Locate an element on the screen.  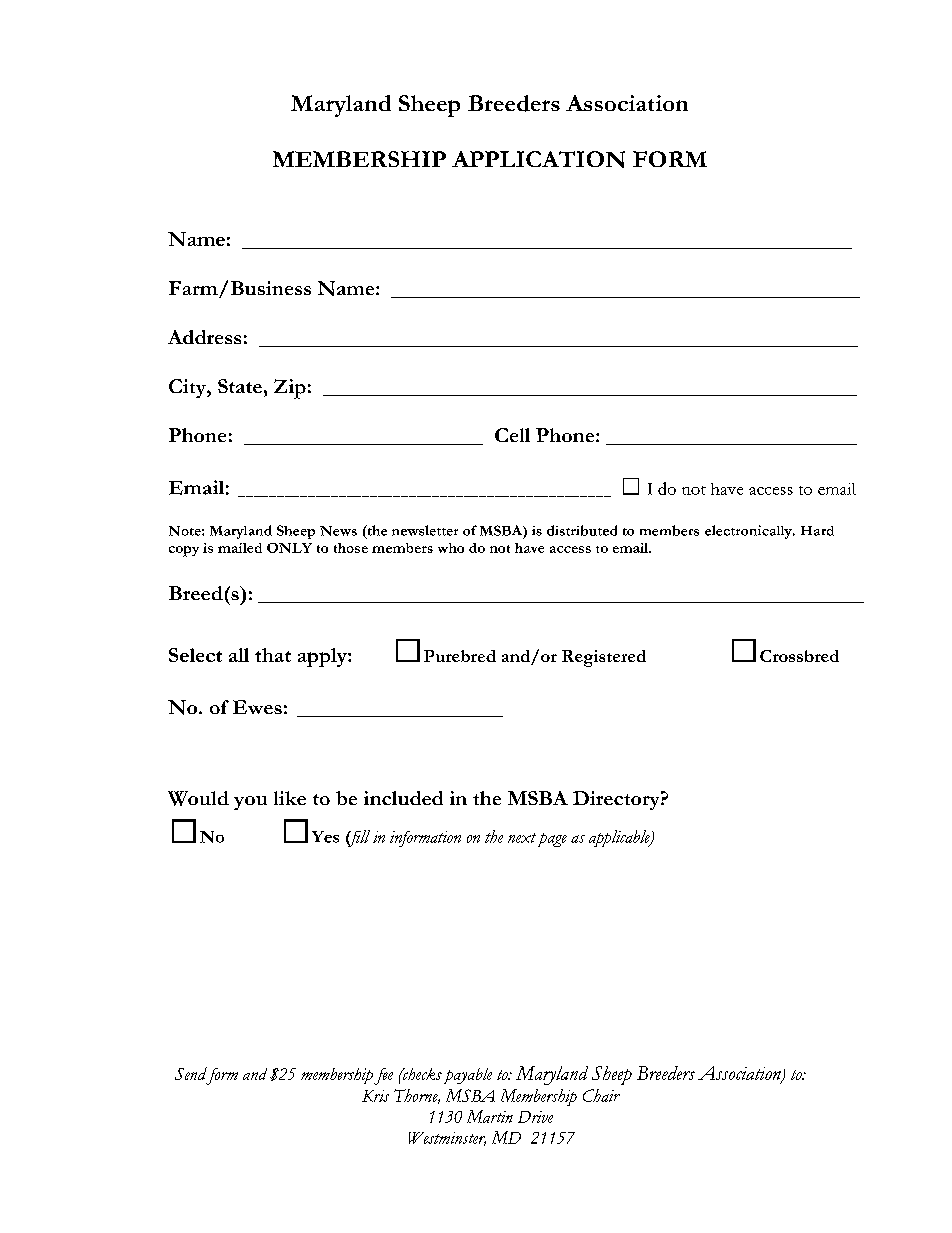
next is located at coordinates (522, 838).
